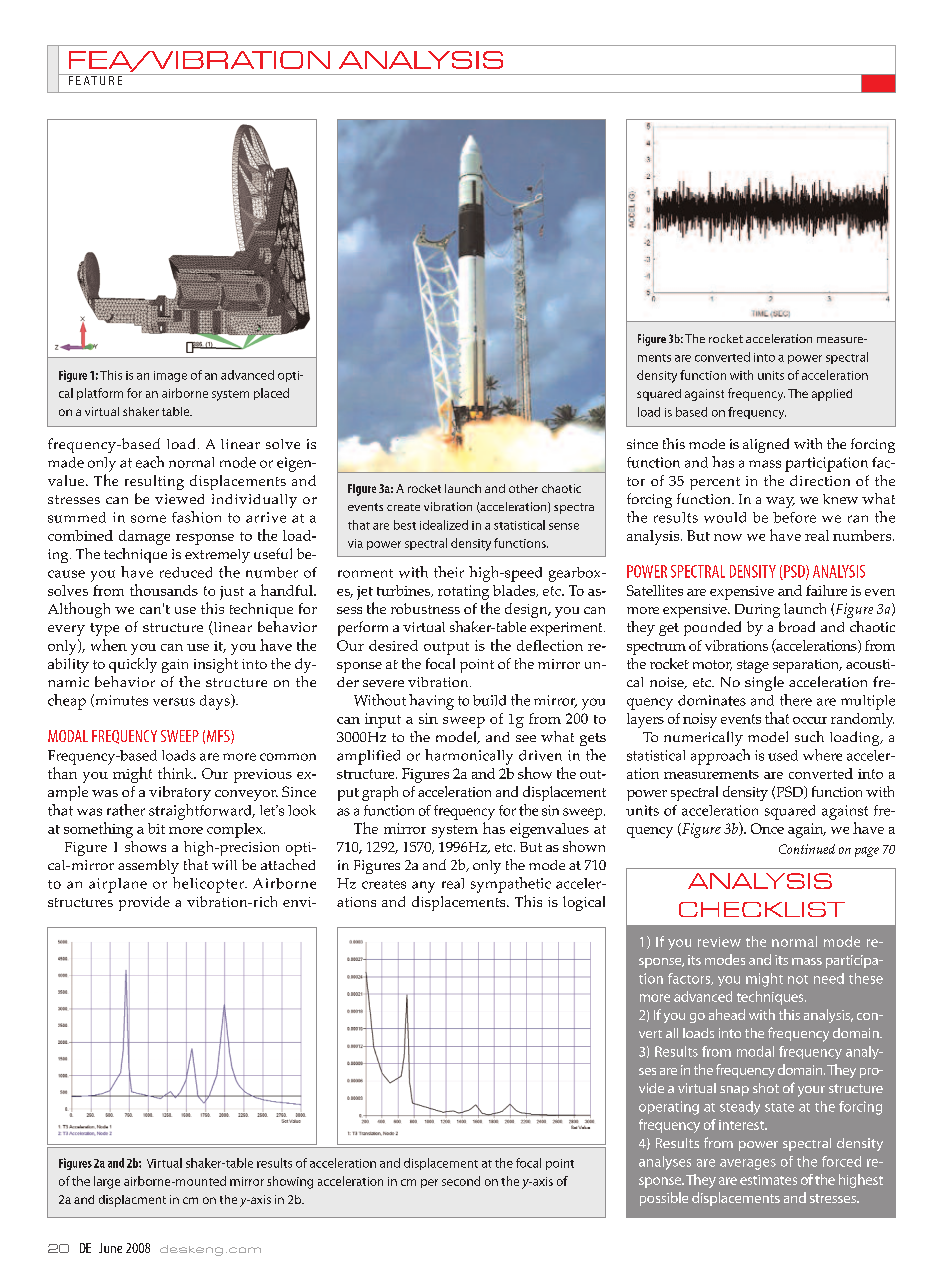 This screenshot has width=943, height=1288. I want to click on image, so click(170, 376).
